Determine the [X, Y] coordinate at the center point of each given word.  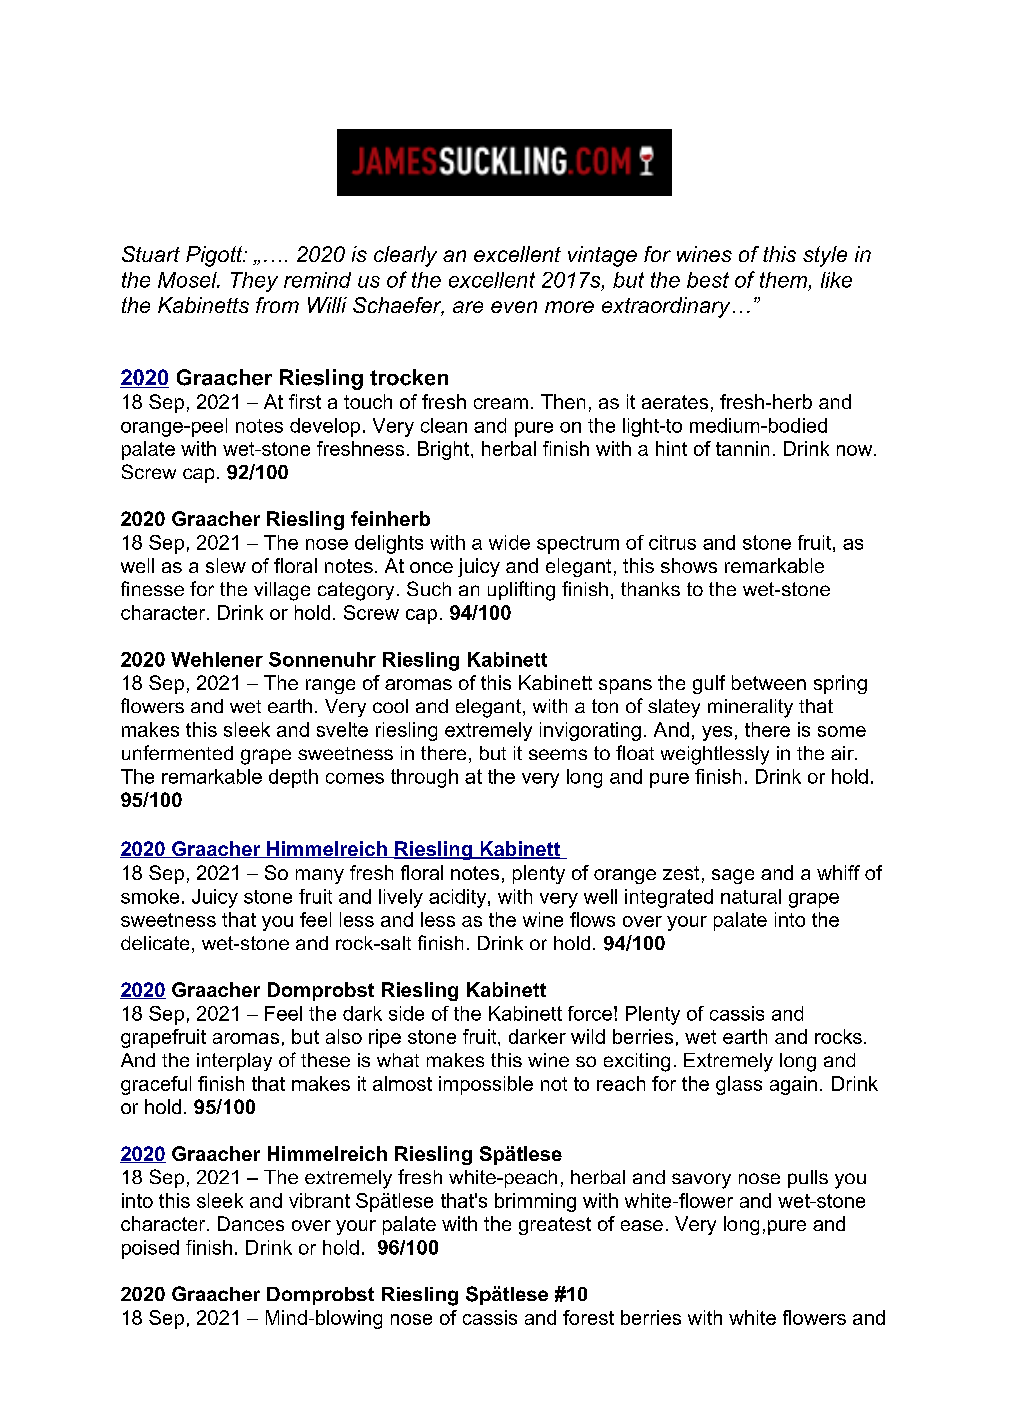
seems [558, 754]
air [843, 753]
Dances [251, 1223]
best [708, 280]
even [514, 307]
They [254, 282]
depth [293, 778]
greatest [555, 1226]
